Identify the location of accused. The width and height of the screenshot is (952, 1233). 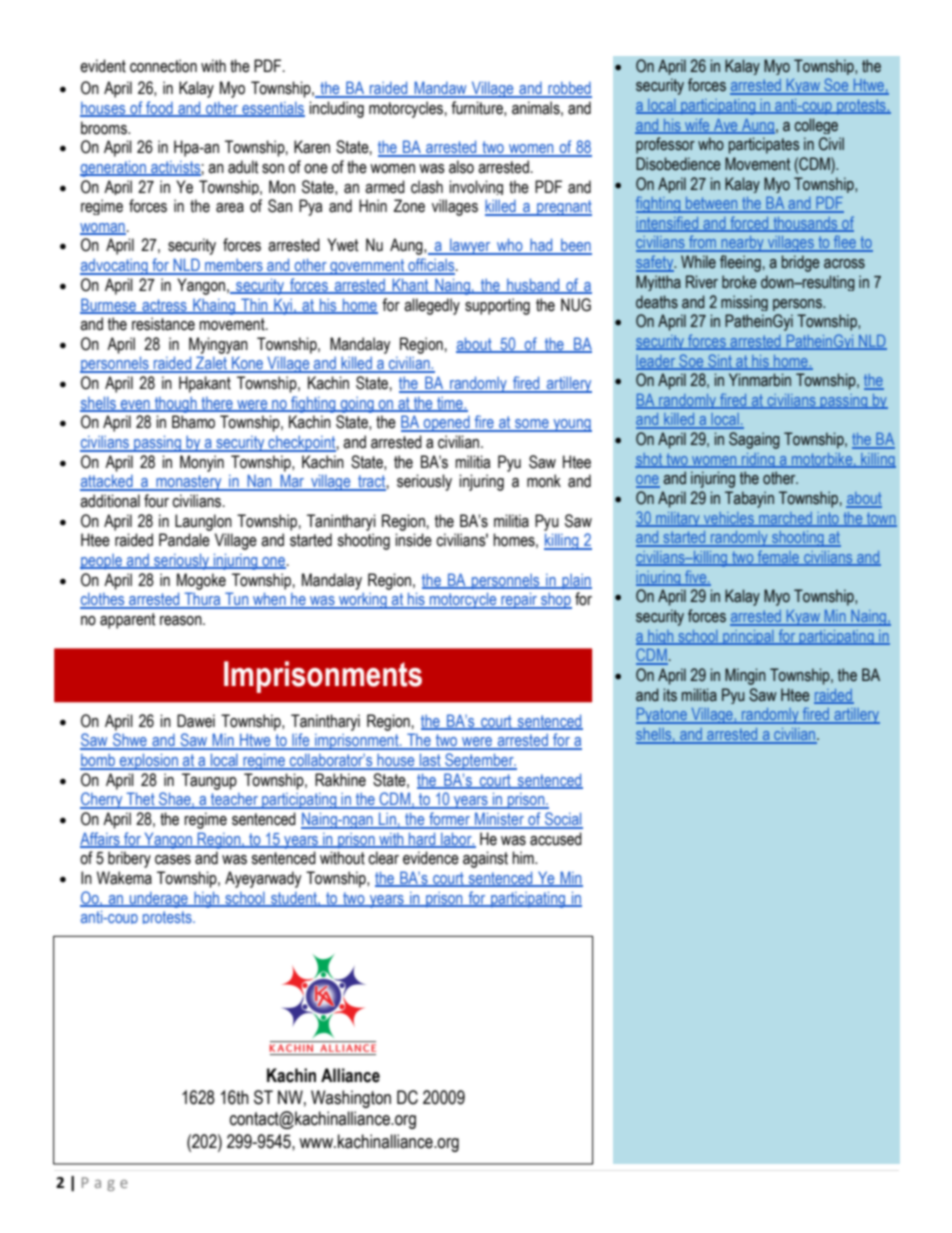
(556, 839).
